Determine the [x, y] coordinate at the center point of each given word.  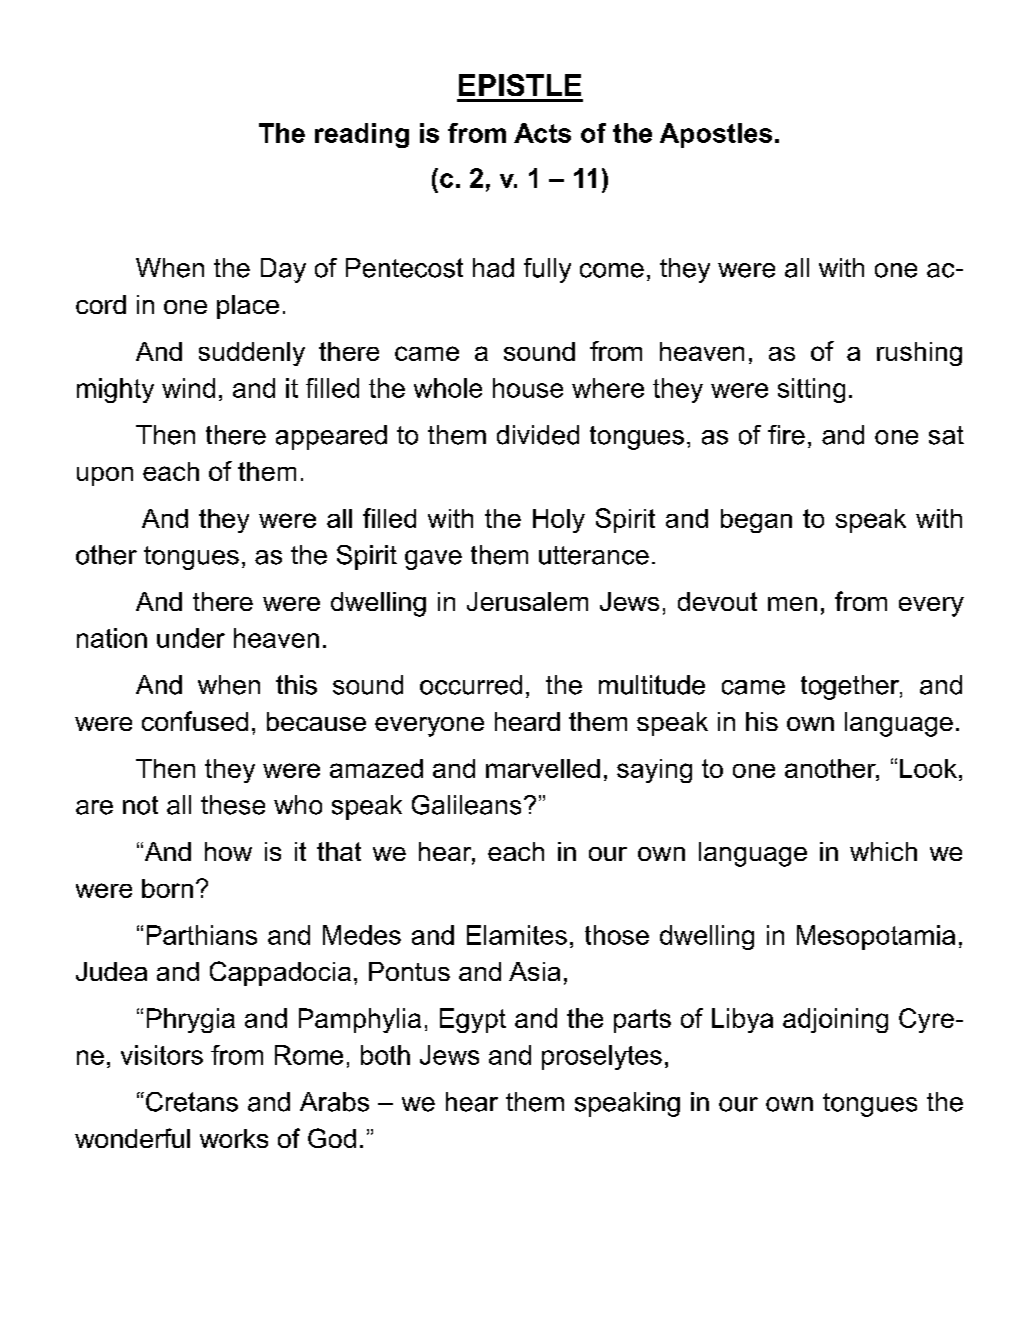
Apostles [716, 135]
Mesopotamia [876, 937]
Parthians [202, 935]
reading [362, 135]
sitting [811, 390]
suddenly [252, 354]
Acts [542, 133]
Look [928, 768]
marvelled [543, 768]
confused [195, 721]
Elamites [517, 935]
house [528, 388]
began [756, 521]
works [234, 1138]
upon [105, 476]
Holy [559, 521]
